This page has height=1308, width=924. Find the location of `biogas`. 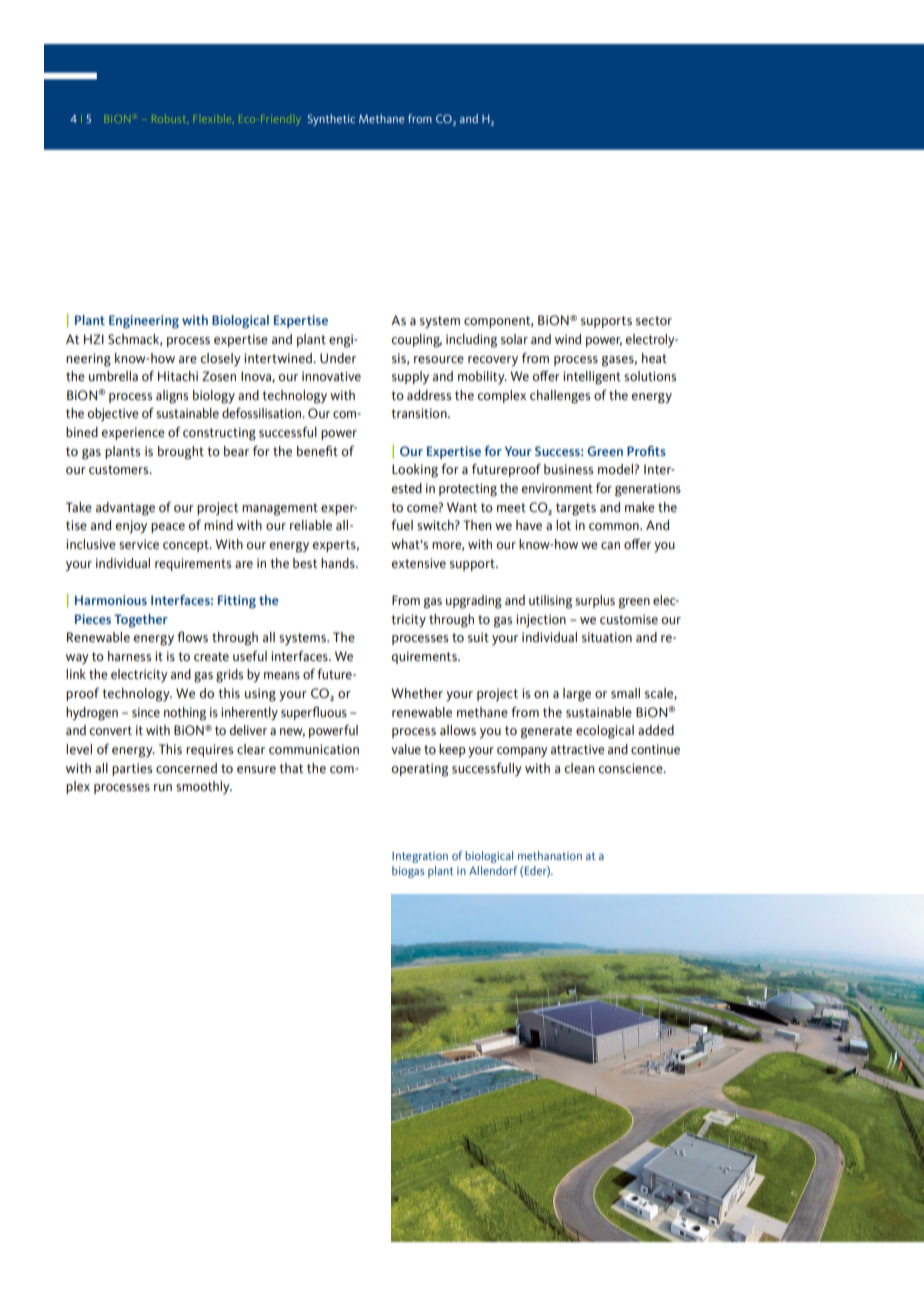

biogas is located at coordinates (408, 872).
